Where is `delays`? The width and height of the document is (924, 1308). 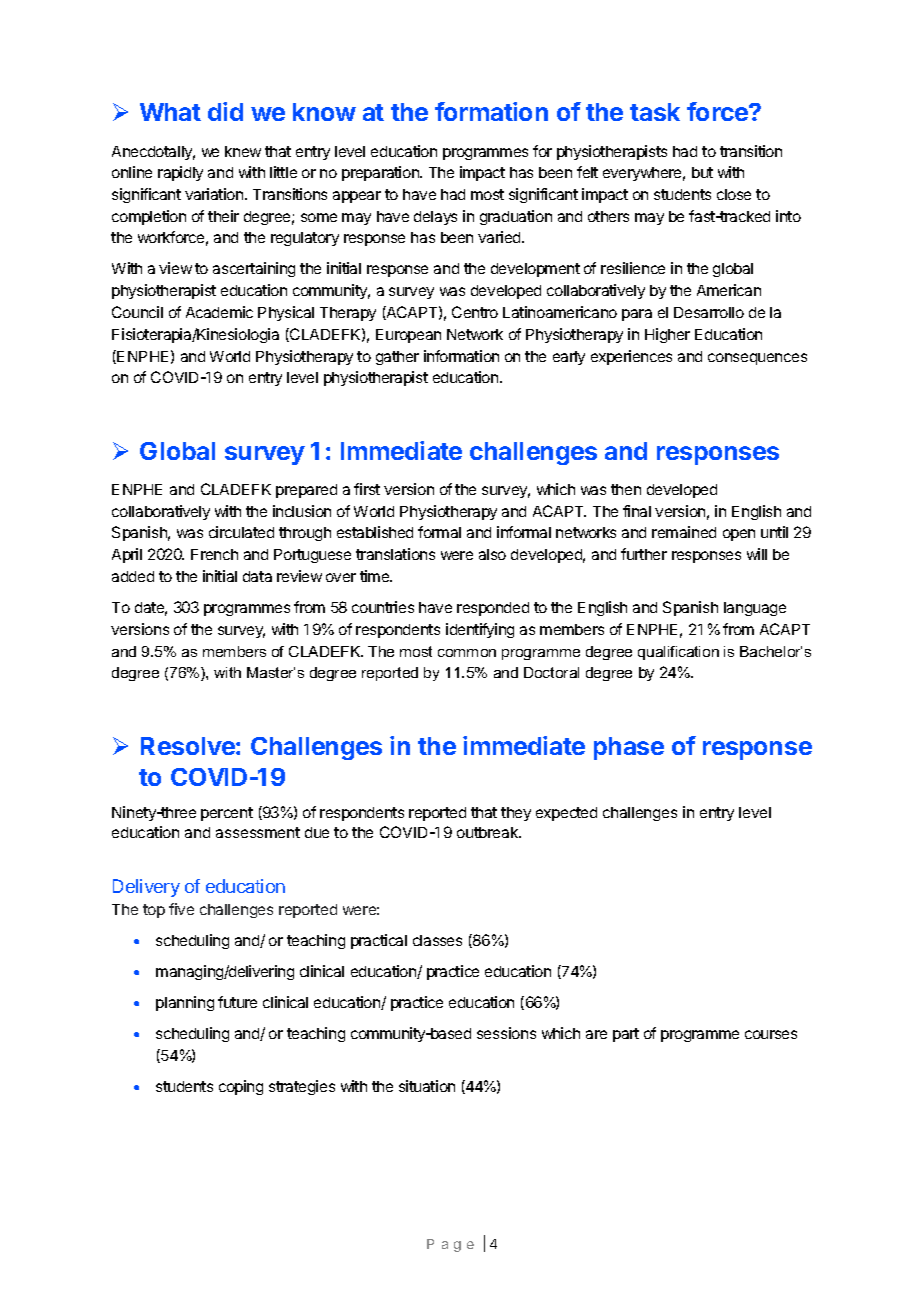 delays is located at coordinates (435, 218).
